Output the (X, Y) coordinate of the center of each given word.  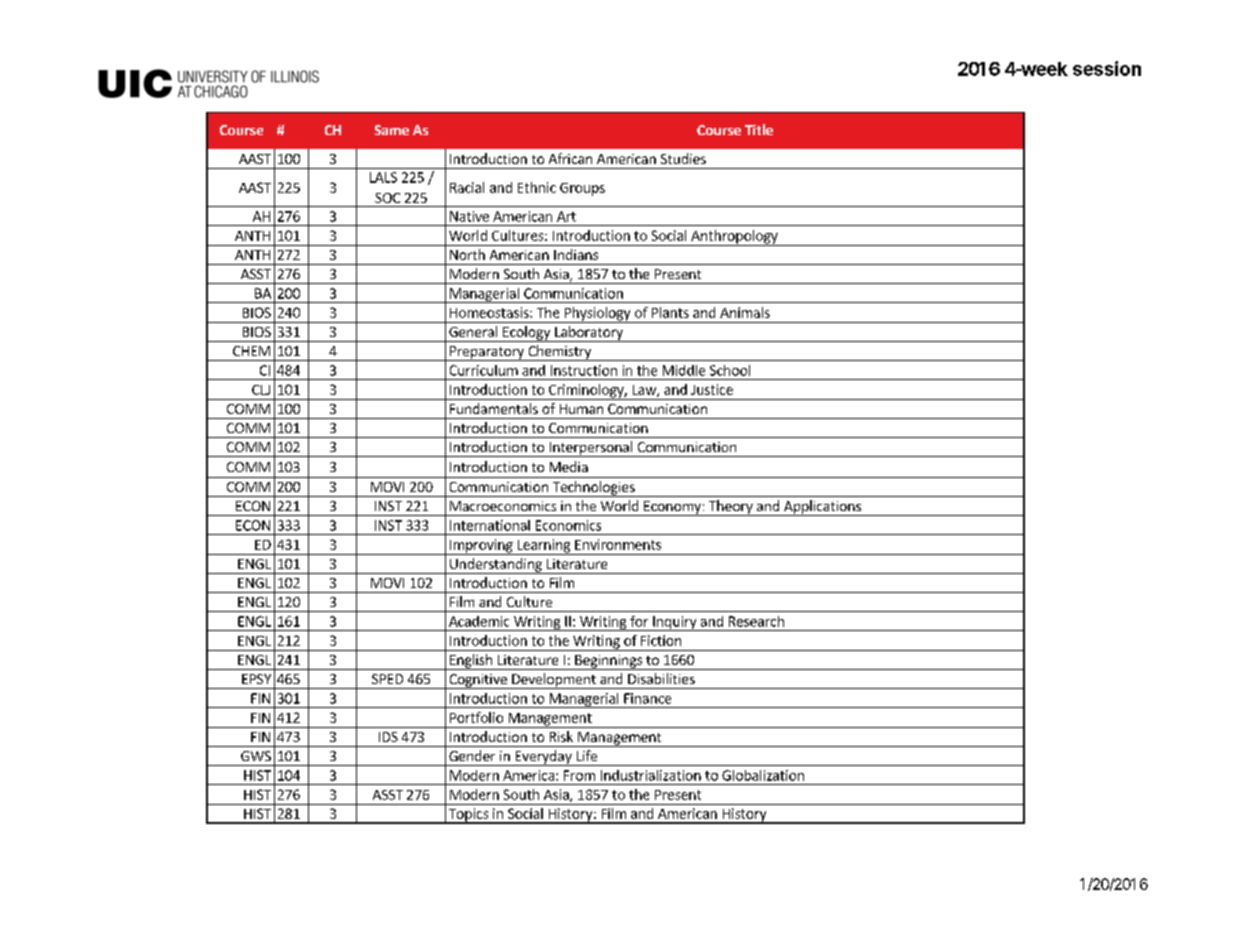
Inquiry (675, 623)
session (1107, 68)
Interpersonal (591, 449)
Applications (822, 508)
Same (392, 130)
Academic (479, 621)
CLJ (261, 390)
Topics (468, 816)
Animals (745, 312)
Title (759, 129)
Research (756, 621)
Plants (670, 312)
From (579, 775)
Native (469, 216)
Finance (647, 698)
